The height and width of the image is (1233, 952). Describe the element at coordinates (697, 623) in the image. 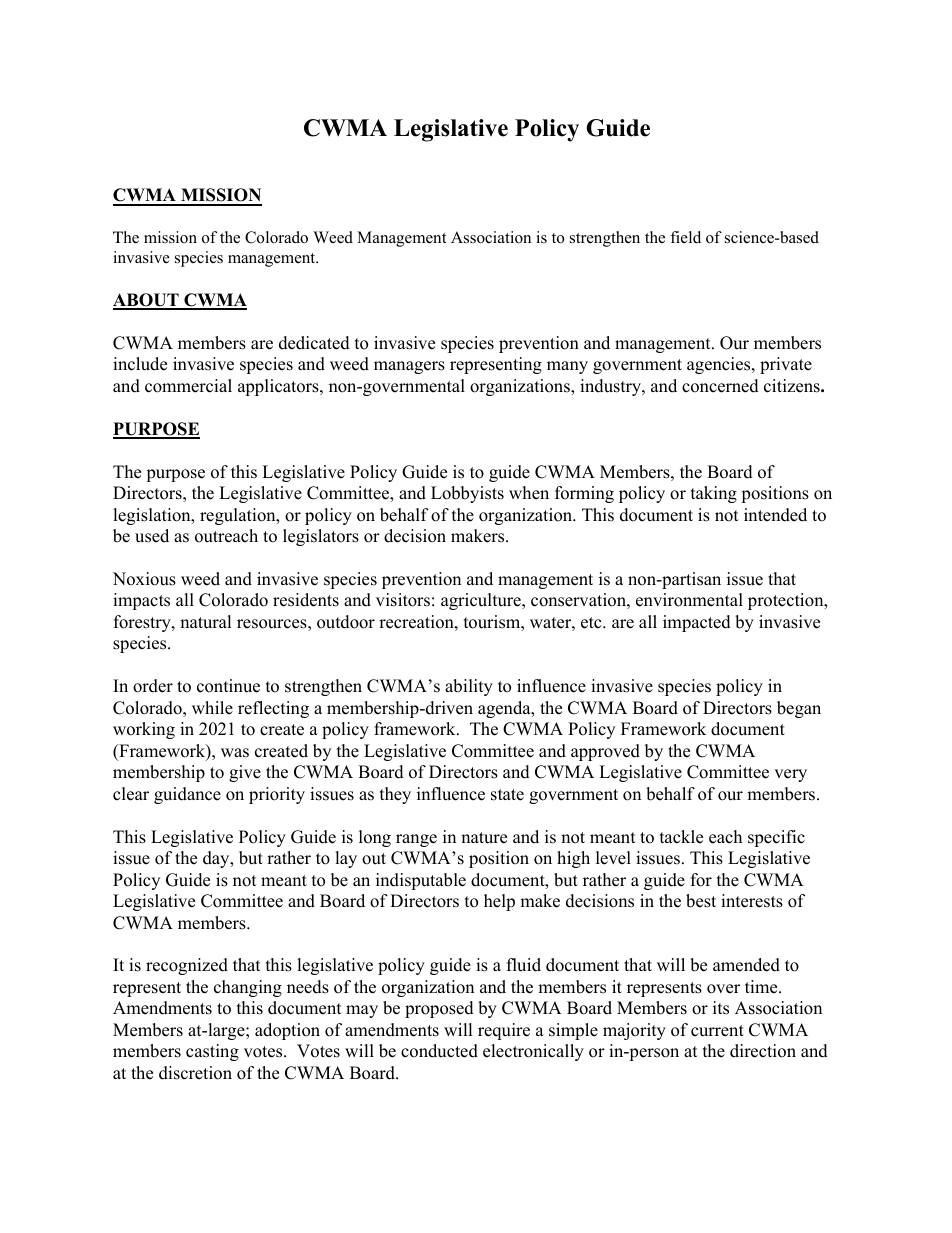

I see `impacted` at that location.
